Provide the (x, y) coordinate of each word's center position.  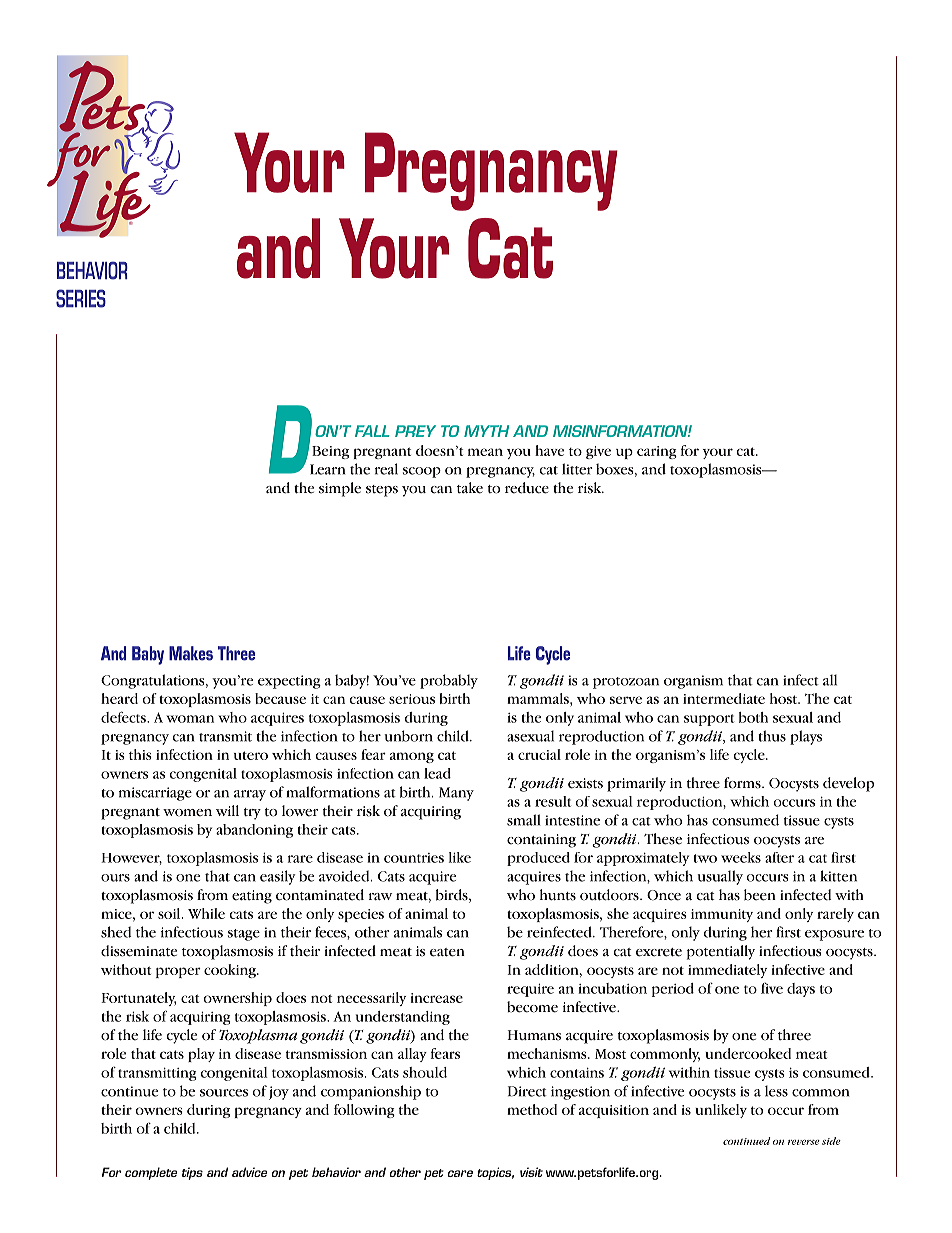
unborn (408, 736)
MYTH (486, 431)
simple (340, 489)
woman (190, 719)
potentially (721, 952)
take (470, 488)
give (598, 452)
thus (772, 736)
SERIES (81, 298)
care (460, 1173)
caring (657, 452)
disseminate (139, 951)
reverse (804, 1142)
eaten (447, 952)
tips (192, 1173)
